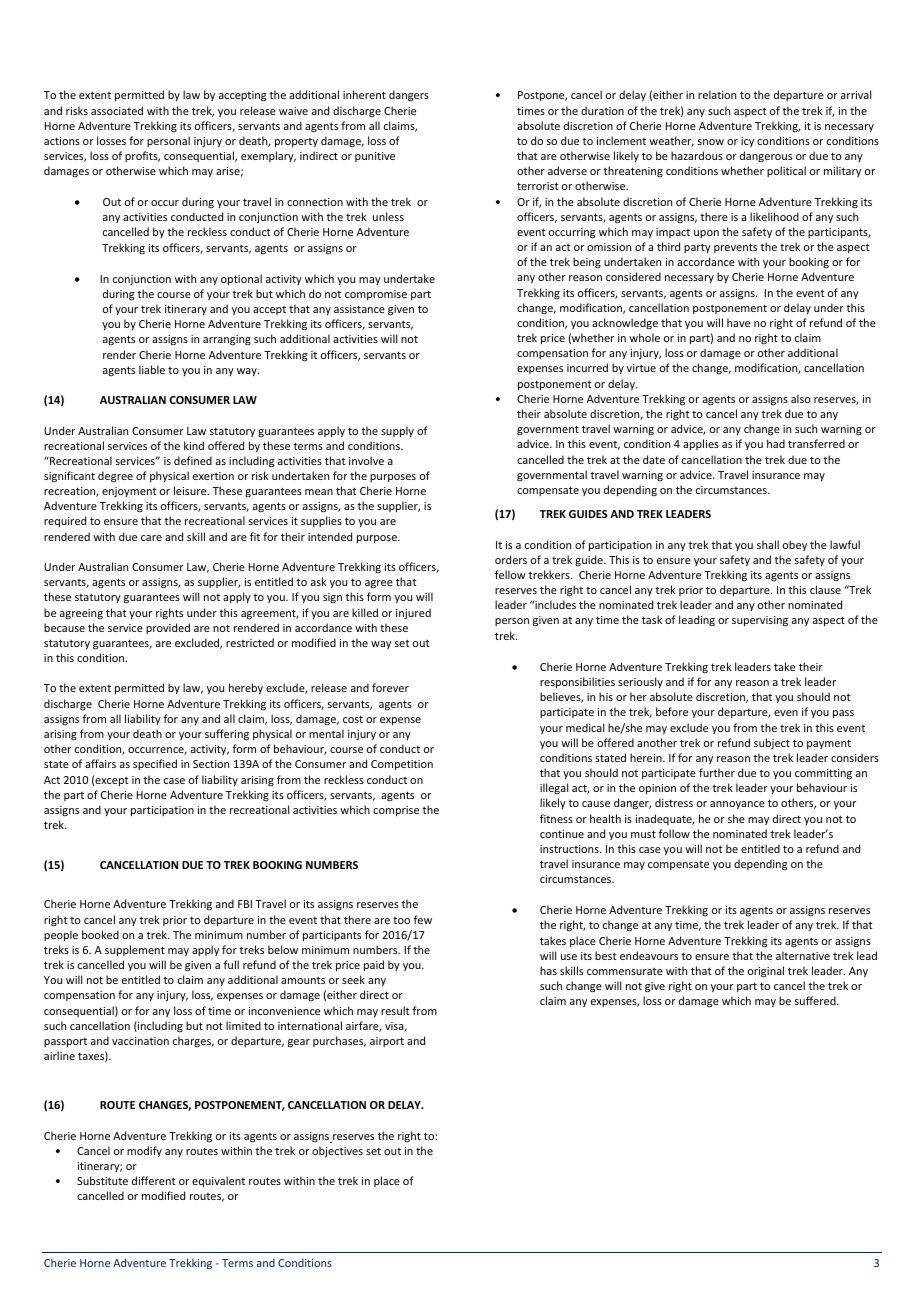 The height and width of the page is (1308, 924). I want to click on original, so click(766, 972).
